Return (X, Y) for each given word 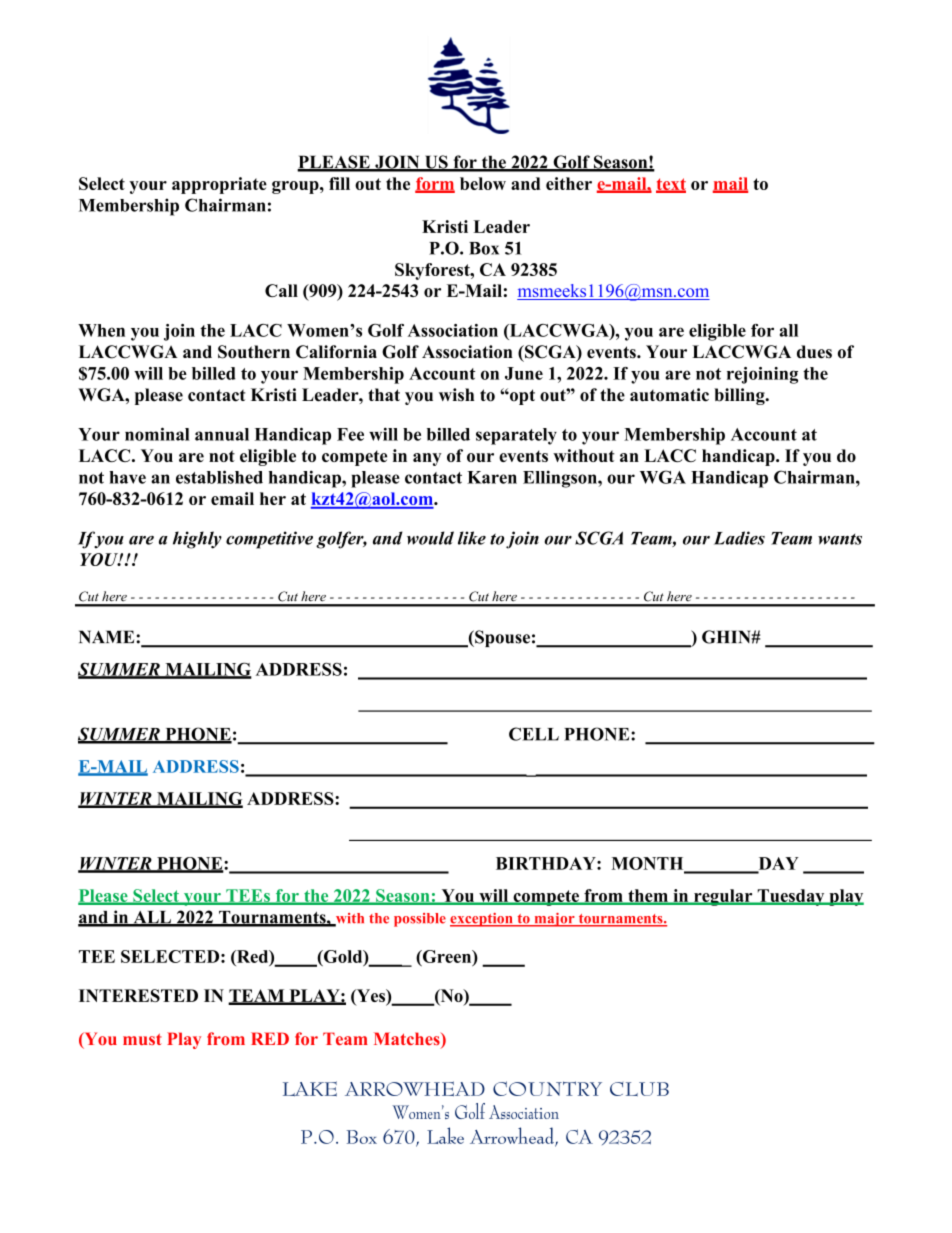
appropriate (219, 185)
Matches (408, 1040)
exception (482, 920)
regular (723, 897)
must (142, 1039)
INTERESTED (138, 995)
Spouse (501, 638)
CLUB (639, 1089)
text (671, 185)
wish (456, 395)
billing (740, 396)
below (483, 183)
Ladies (739, 538)
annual (222, 434)
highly (197, 540)
